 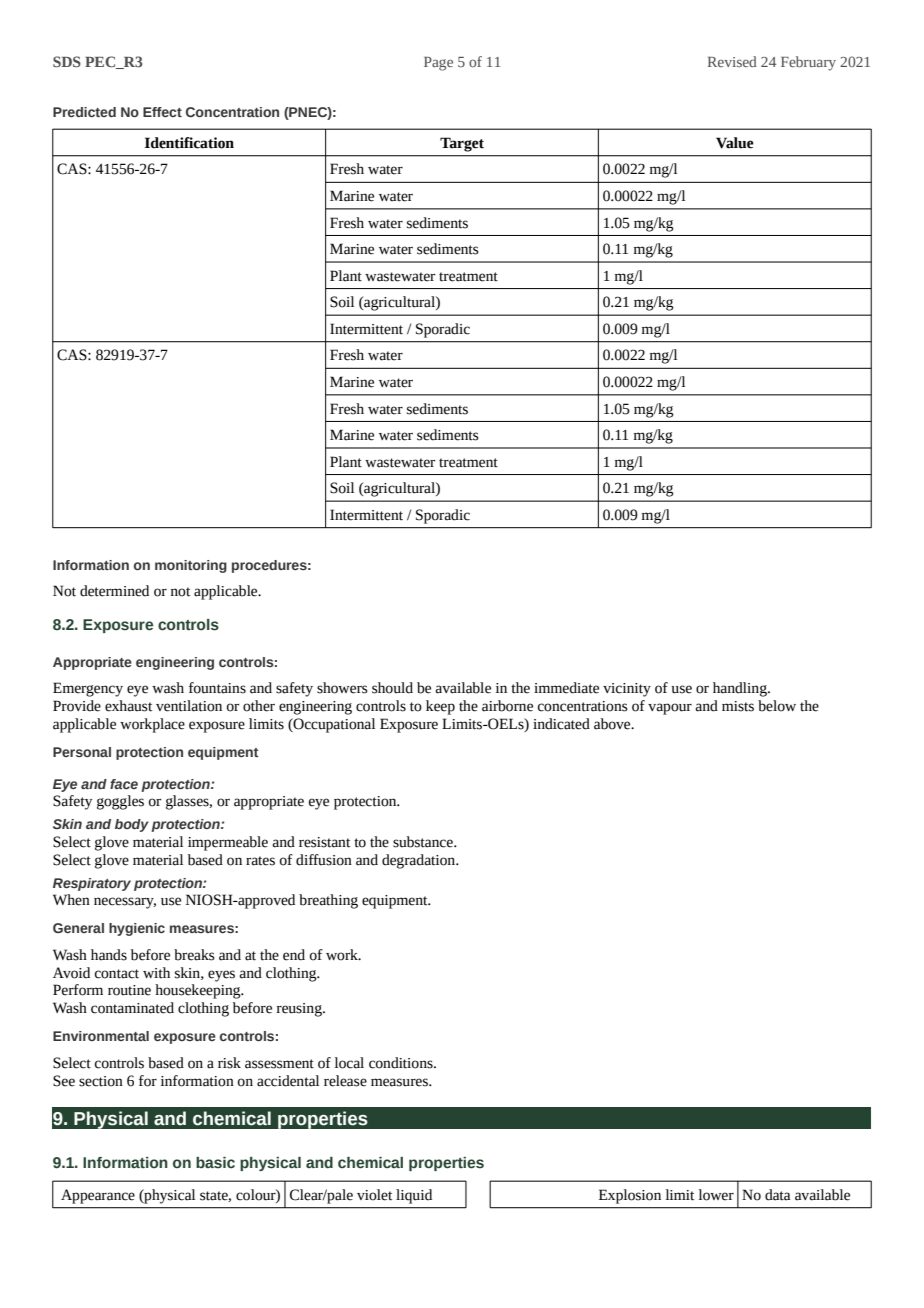 I want to click on above, so click(x=613, y=724).
